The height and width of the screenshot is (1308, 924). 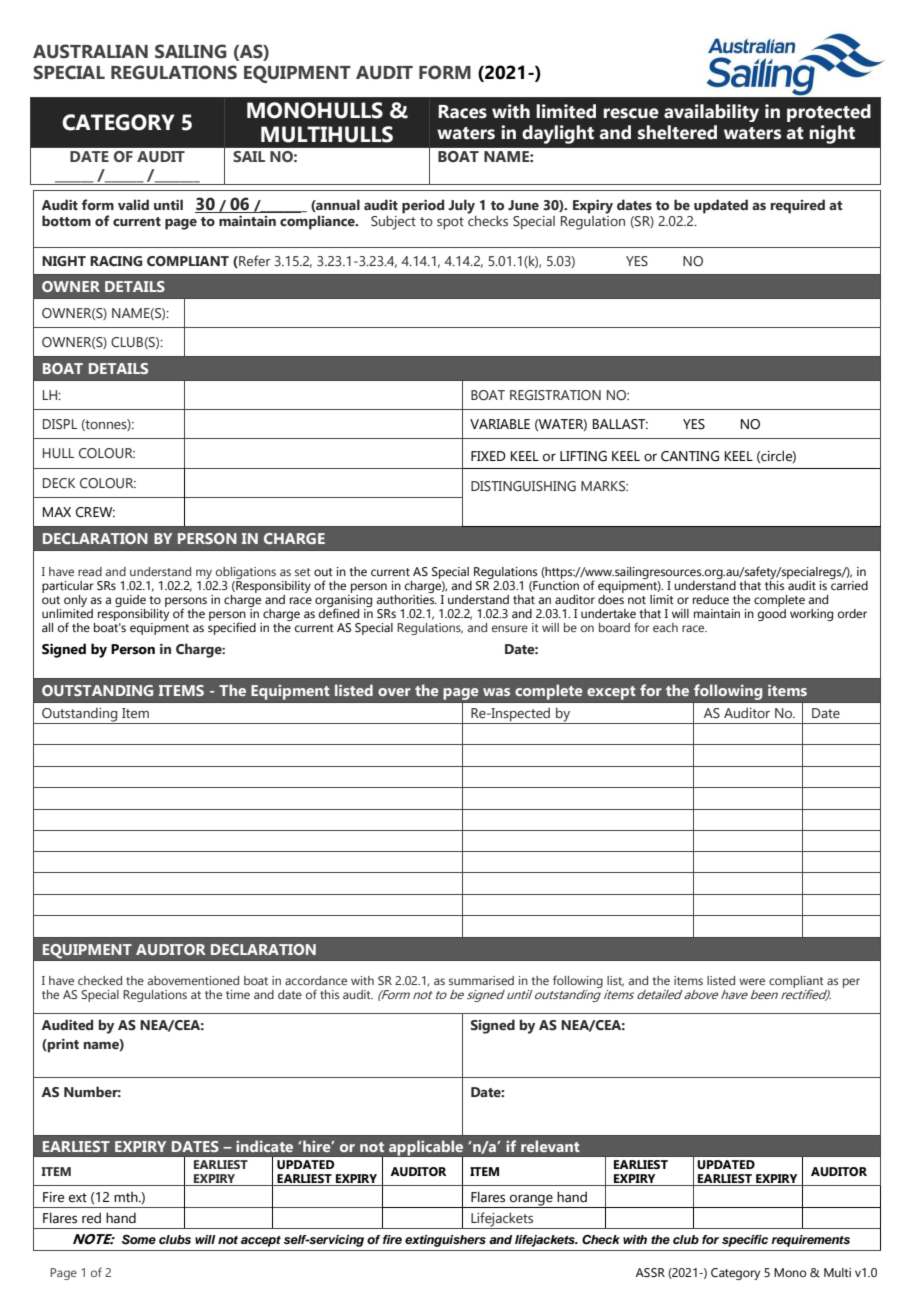 What do you see at coordinates (745, 1241) in the screenshot?
I see `specific` at bounding box center [745, 1241].
